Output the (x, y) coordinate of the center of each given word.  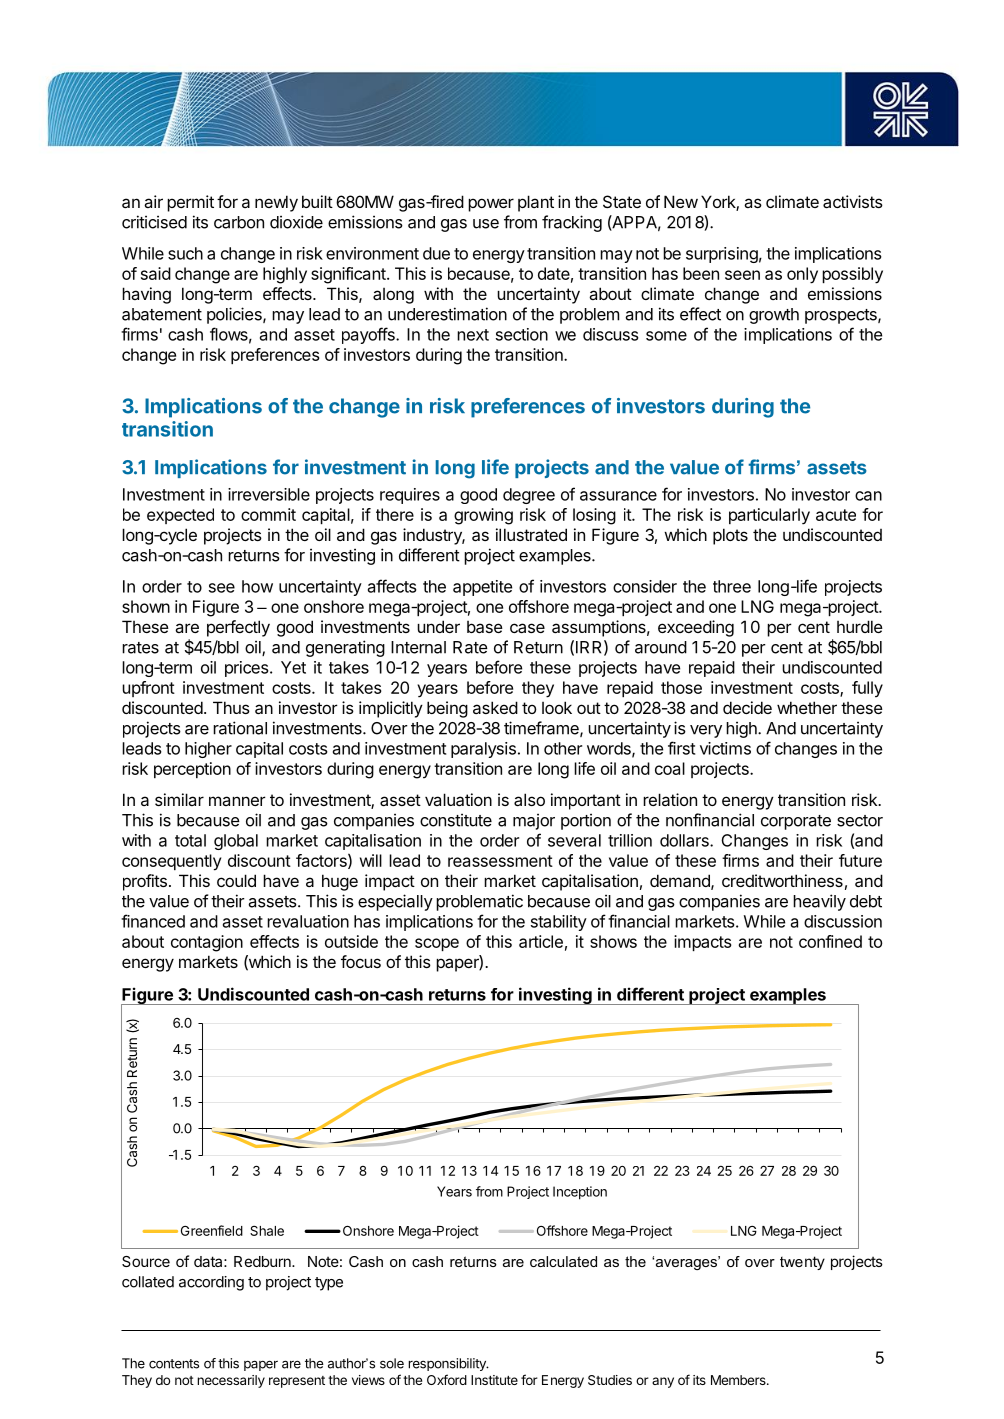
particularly (769, 516)
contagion (207, 943)
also (529, 799)
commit (268, 514)
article (541, 941)
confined (830, 941)
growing (483, 516)
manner (237, 801)
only (802, 275)
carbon (239, 222)
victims (725, 748)
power (491, 205)
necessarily (231, 1381)
